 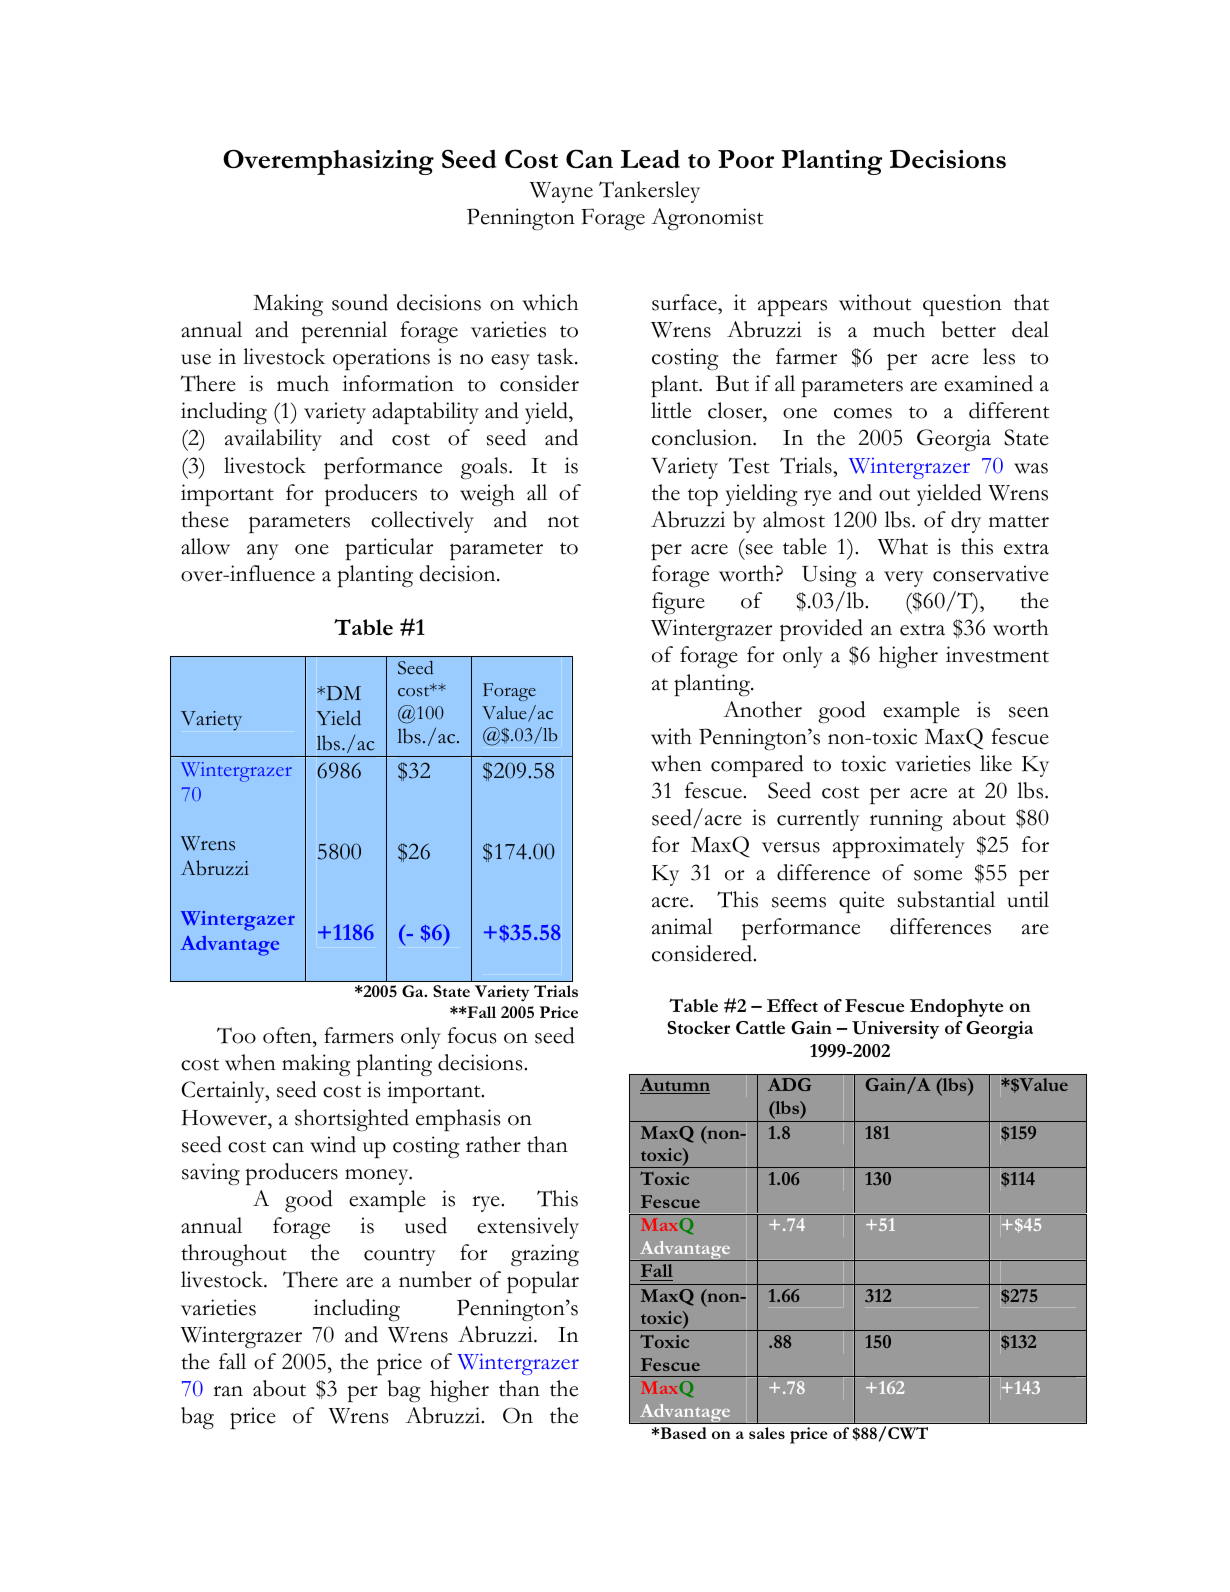 I want to click on running, so click(x=906, y=820).
